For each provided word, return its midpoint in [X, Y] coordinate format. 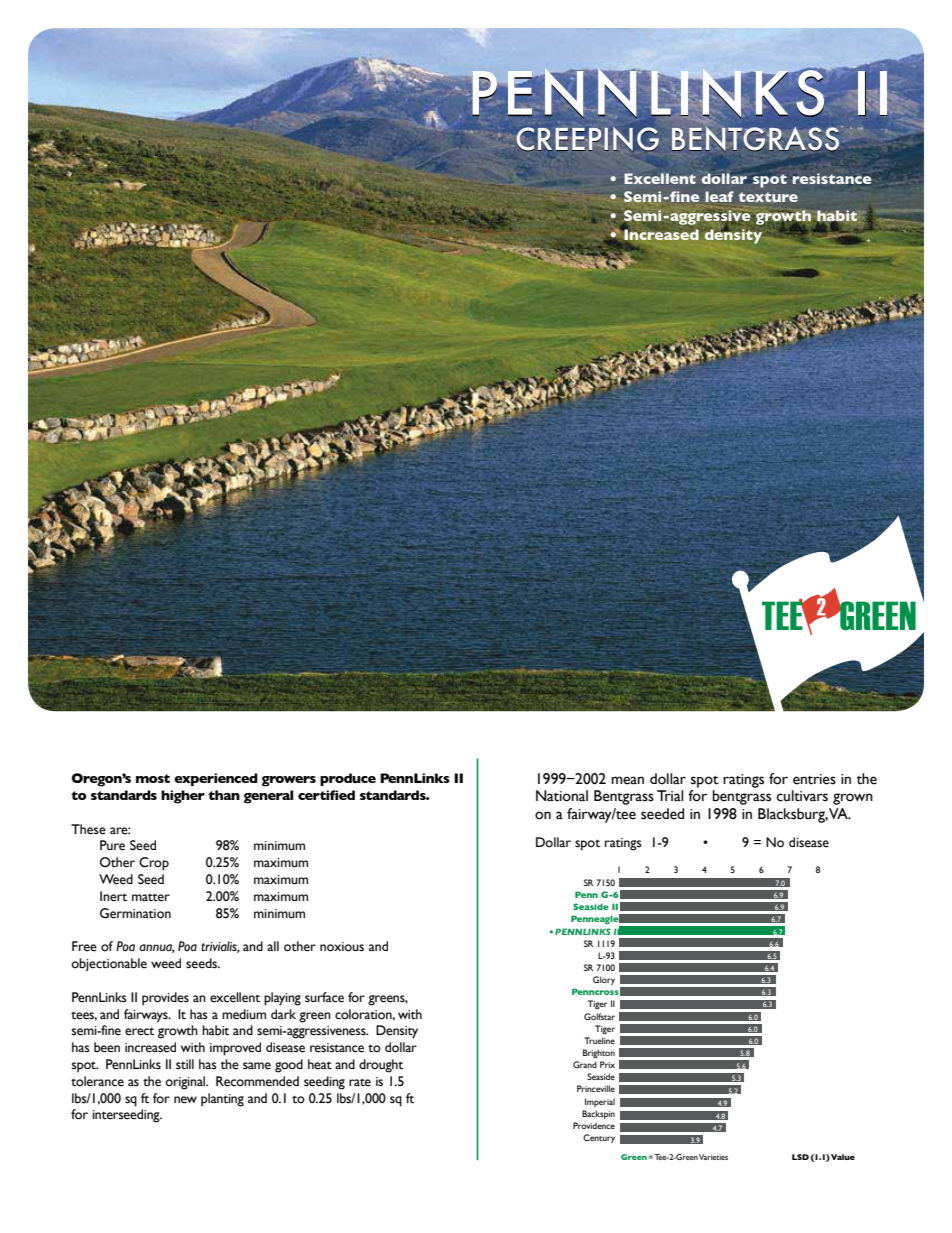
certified [326, 795]
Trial [670, 795]
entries [814, 779]
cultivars [802, 796]
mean [627, 780]
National [562, 796]
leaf [719, 196]
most [153, 778]
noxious [342, 947]
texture [768, 197]
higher [183, 797]
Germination [135, 913]
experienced [216, 779]
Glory [604, 980]
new [185, 1100]
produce [348, 779]
